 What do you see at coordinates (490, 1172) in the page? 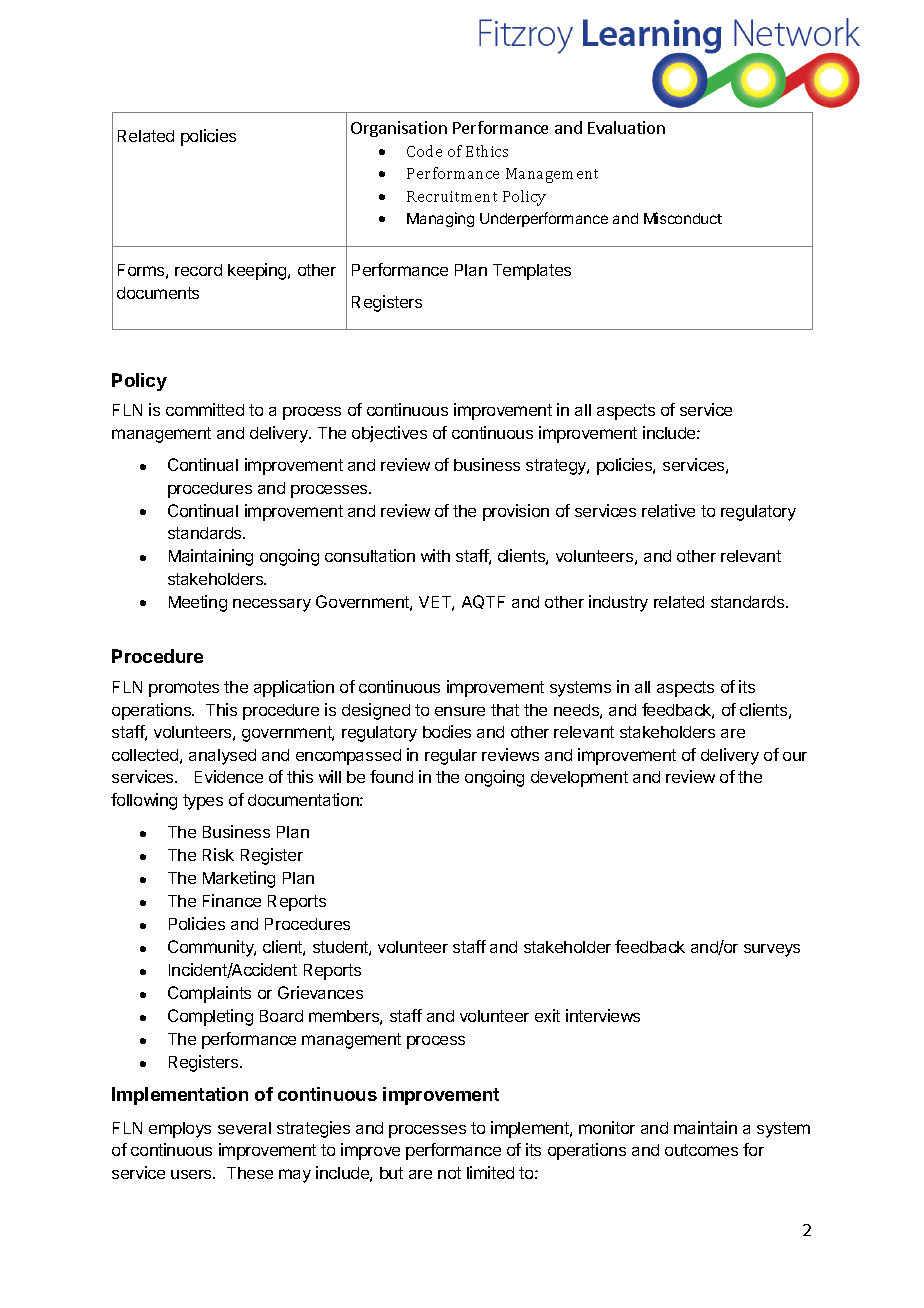
I see `limited` at bounding box center [490, 1172].
